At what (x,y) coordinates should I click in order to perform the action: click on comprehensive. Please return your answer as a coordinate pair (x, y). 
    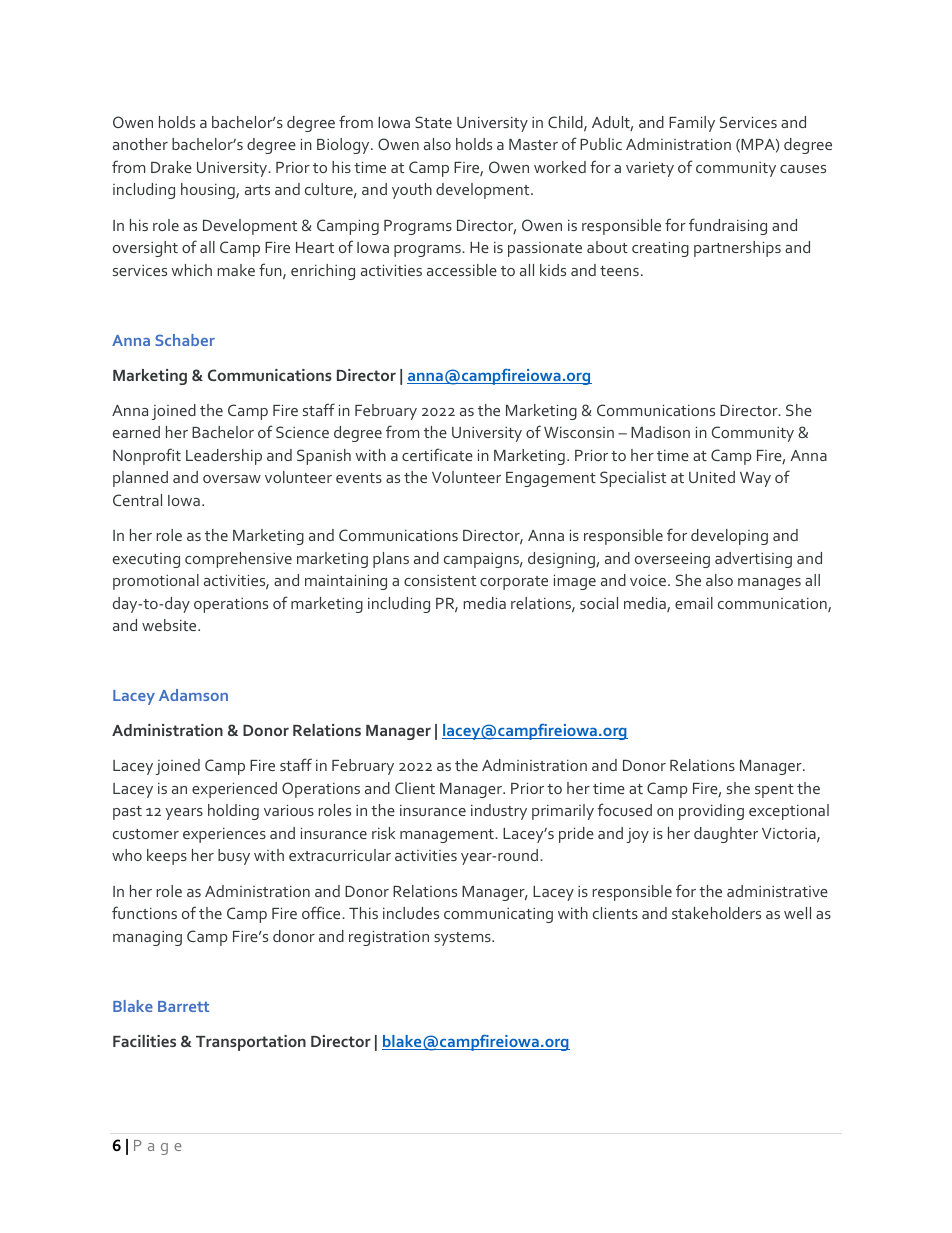
    Looking at the image, I should click on (238, 560).
